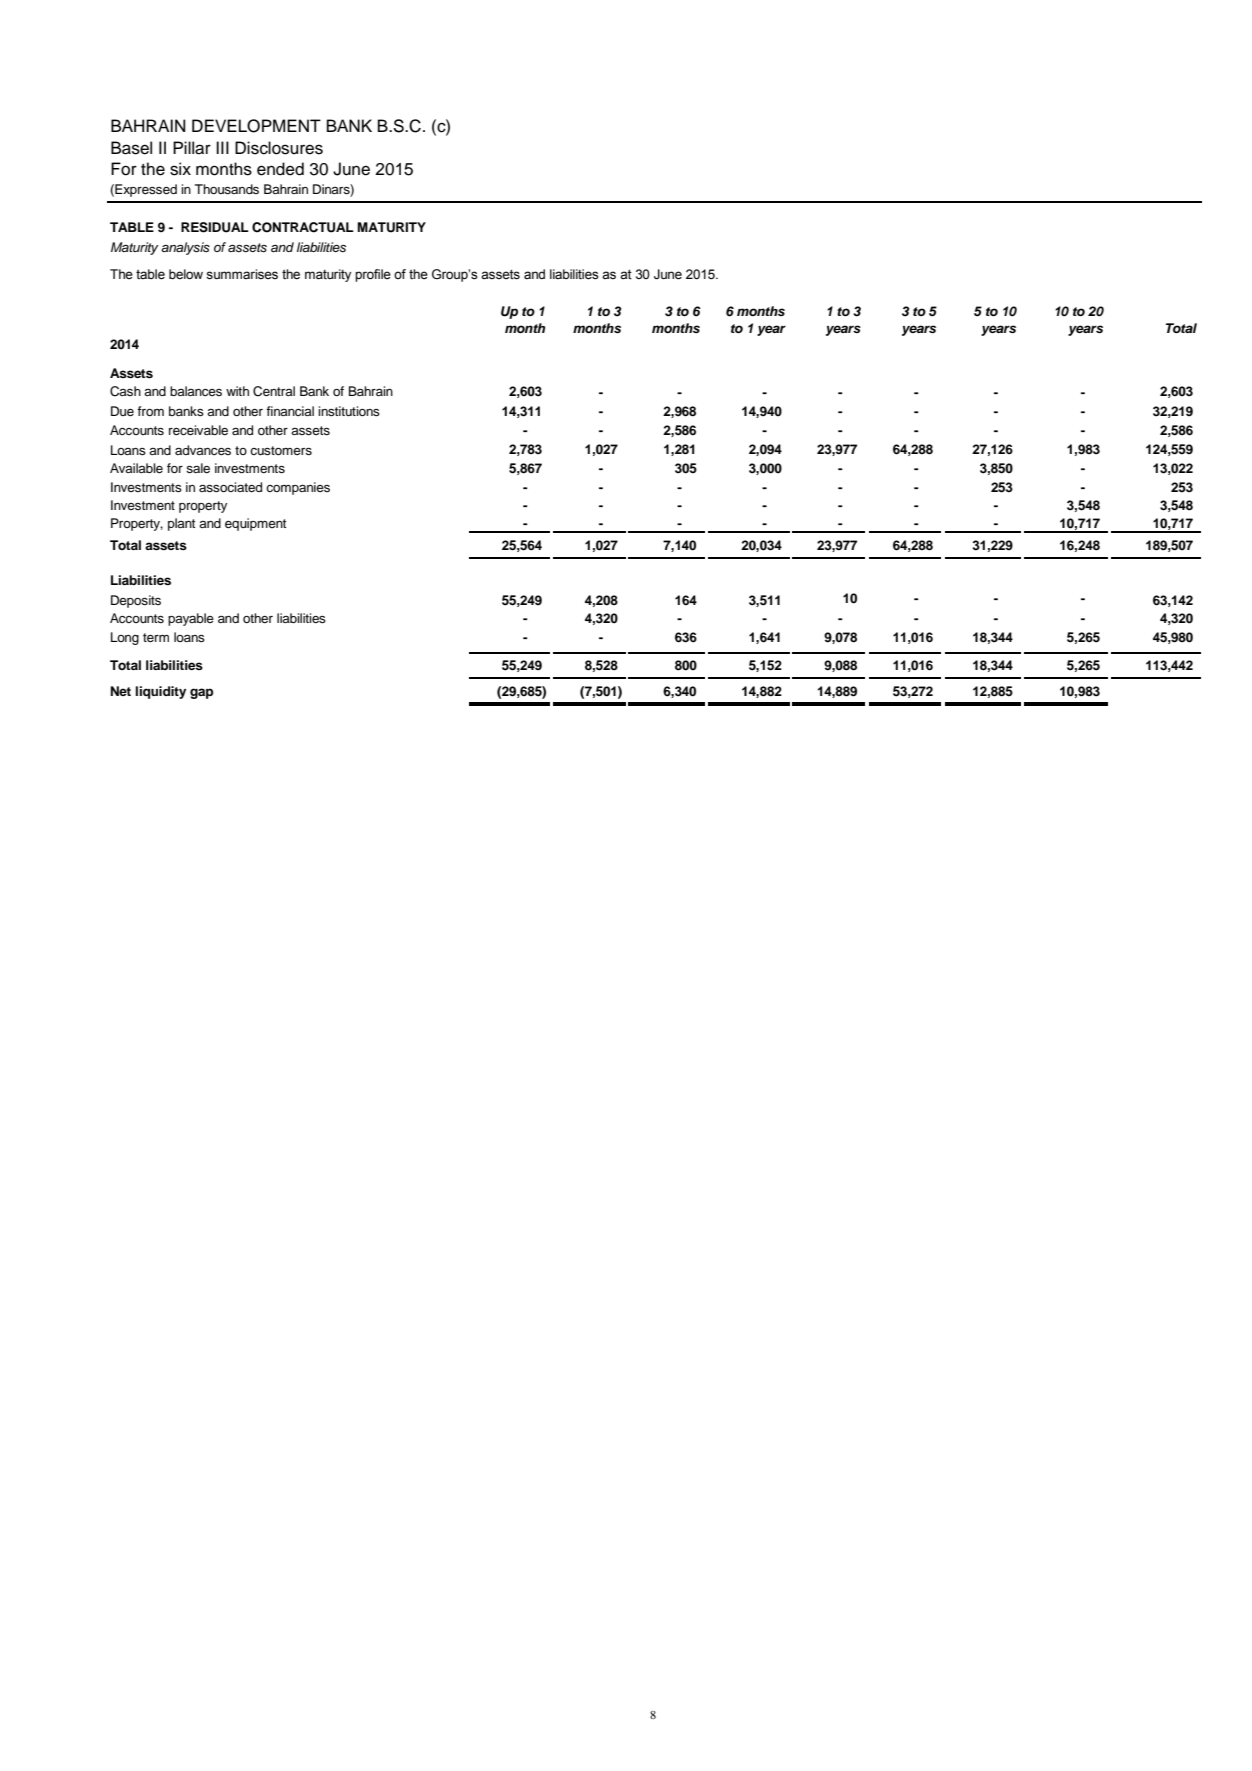  What do you see at coordinates (150, 411) in the screenshot?
I see `from` at bounding box center [150, 411].
